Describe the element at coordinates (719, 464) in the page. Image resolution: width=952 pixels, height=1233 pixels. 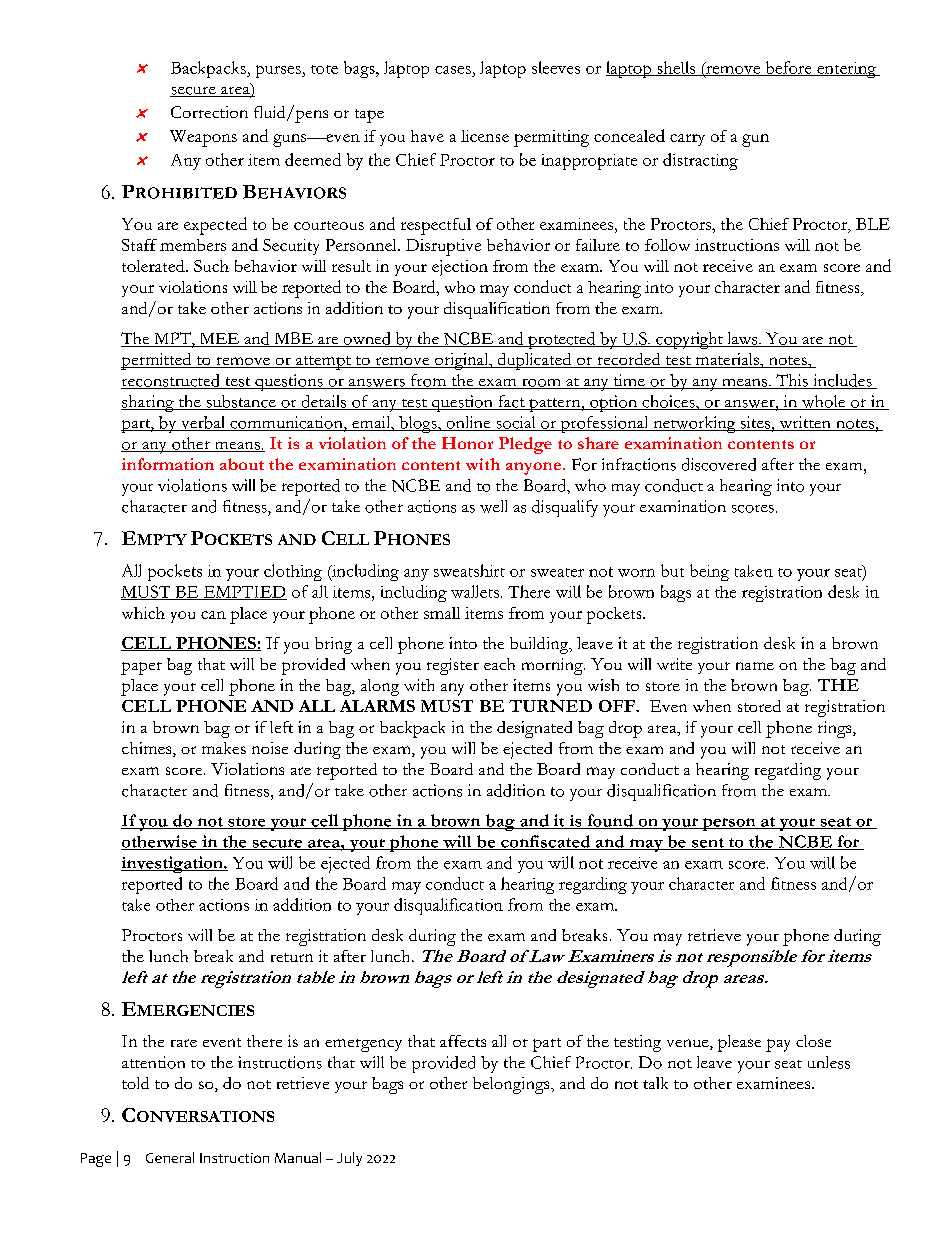
I see `discovered` at that location.
